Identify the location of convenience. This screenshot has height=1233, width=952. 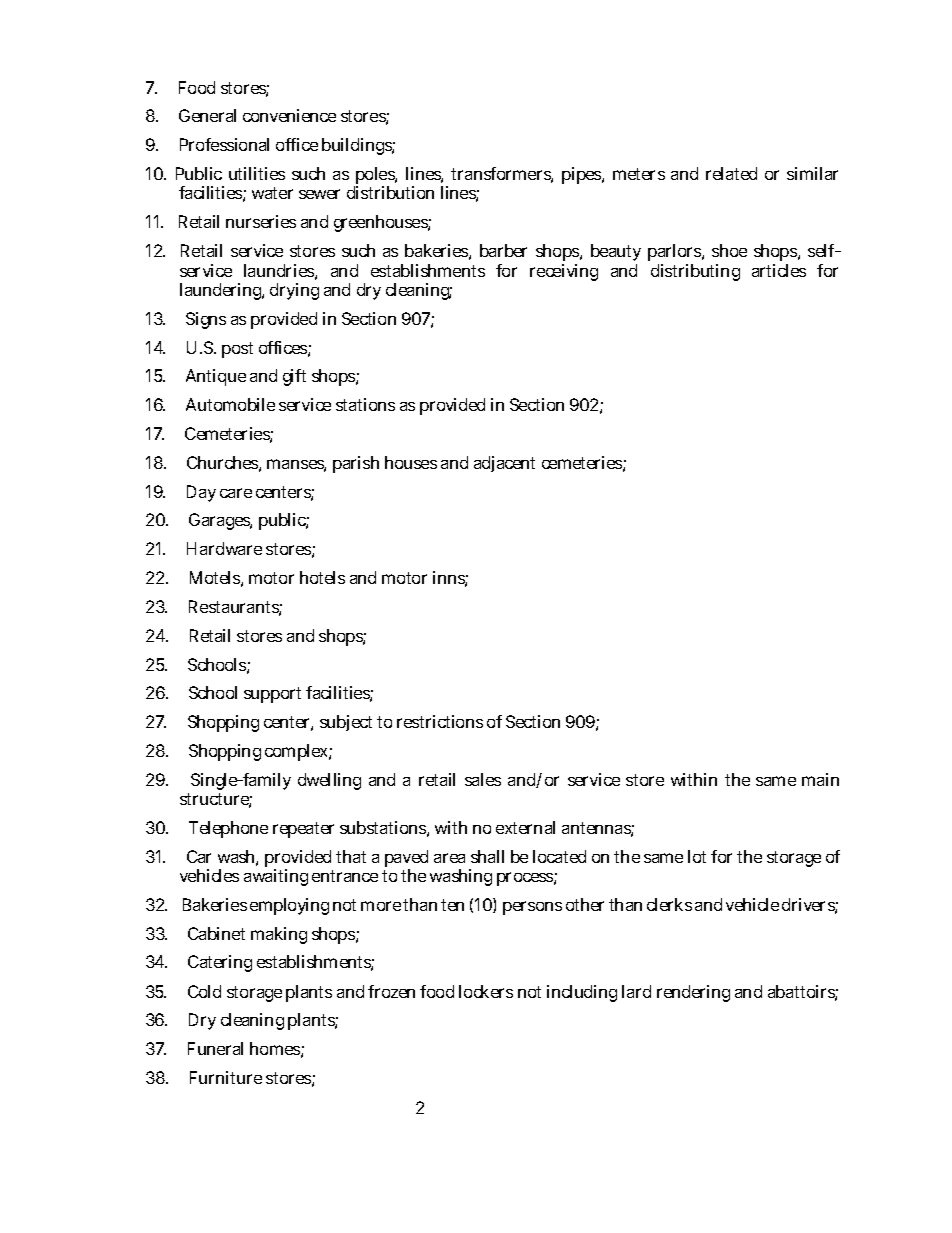
(289, 115).
